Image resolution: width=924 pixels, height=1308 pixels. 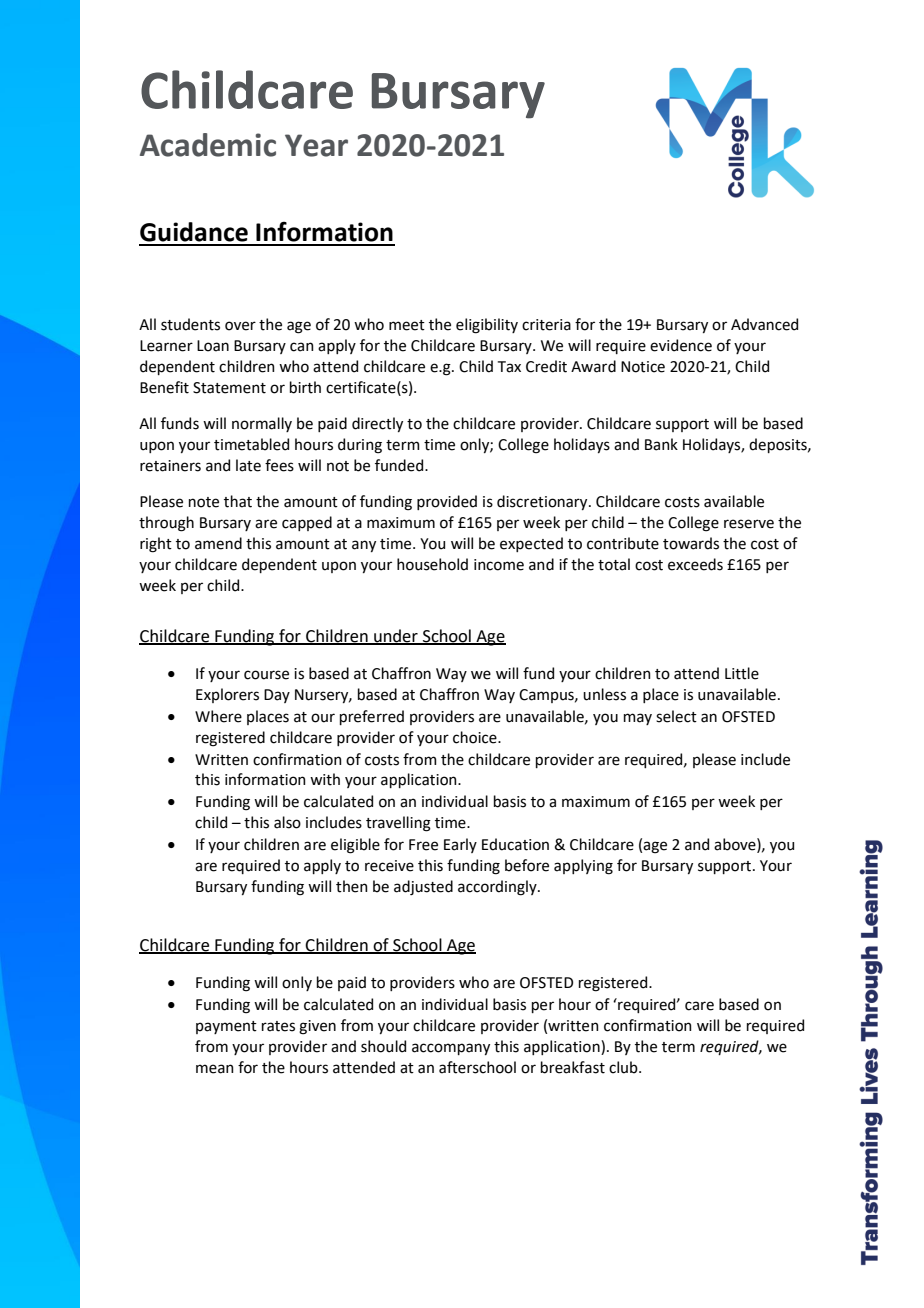 What do you see at coordinates (451, 1049) in the screenshot?
I see `accompany` at bounding box center [451, 1049].
